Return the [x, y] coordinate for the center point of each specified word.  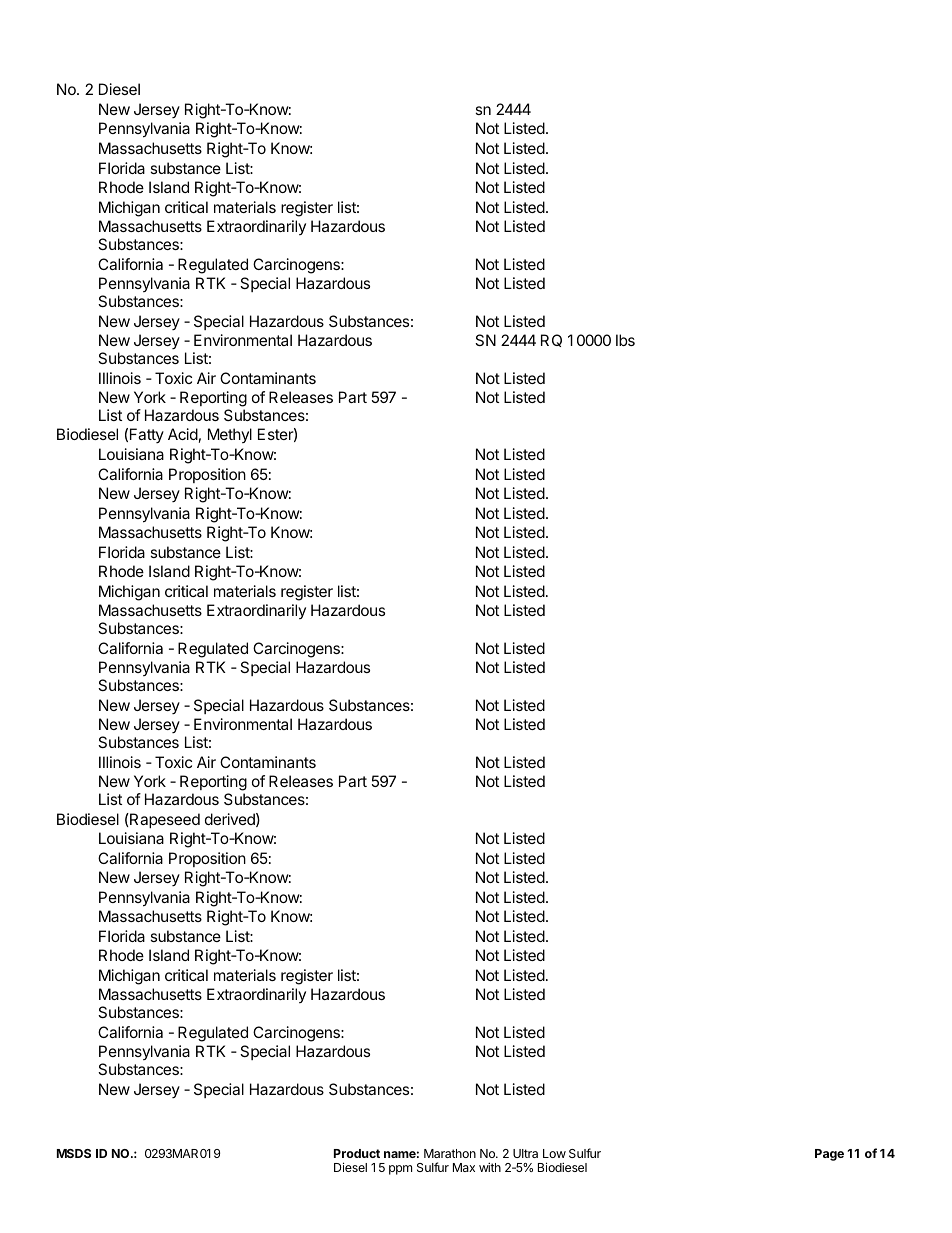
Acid [183, 434]
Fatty [147, 435]
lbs [625, 340]
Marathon [450, 1153]
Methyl [230, 435]
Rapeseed [164, 820]
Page [829, 1155]
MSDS [74, 1153]
